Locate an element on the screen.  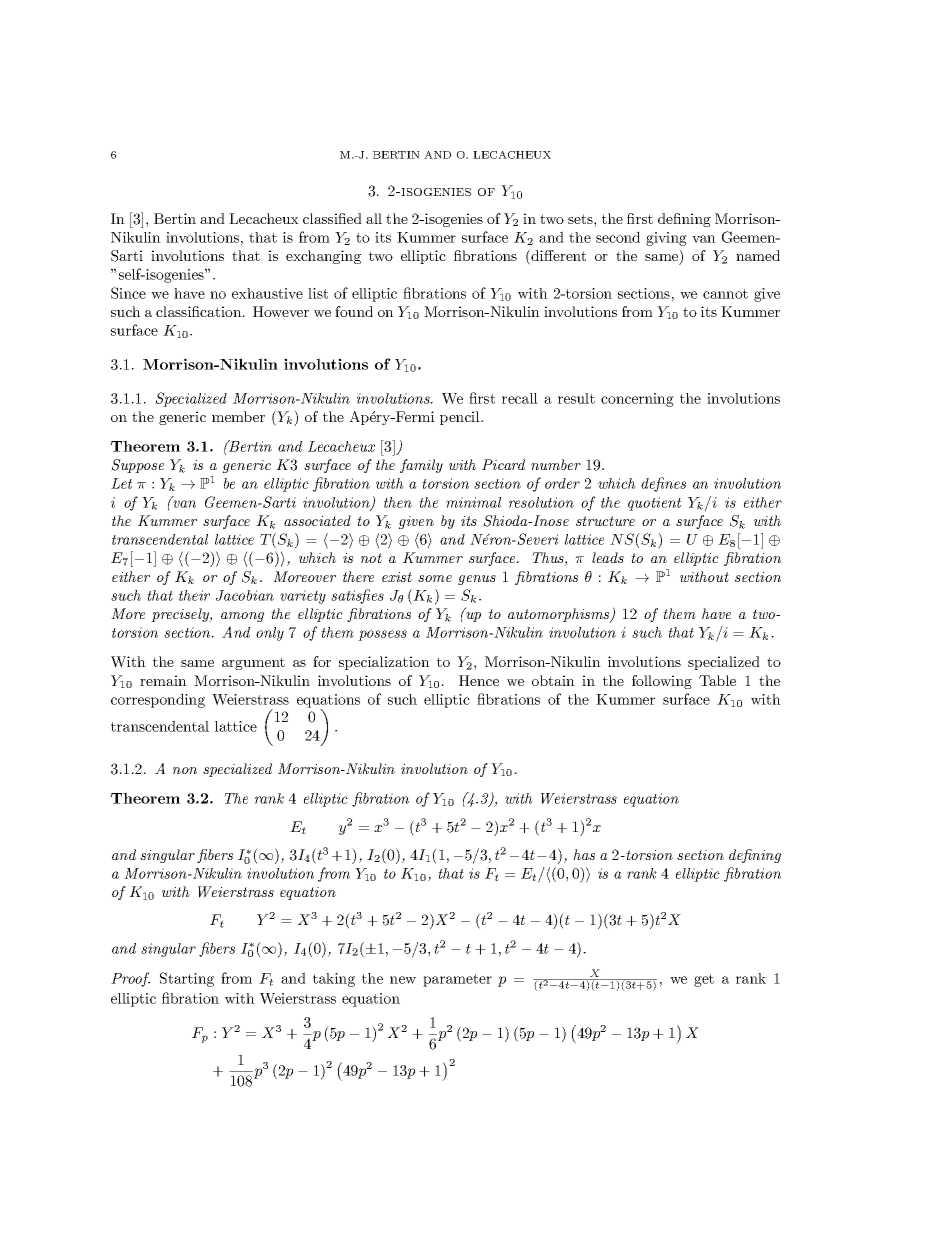
member is located at coordinates (238, 416).
